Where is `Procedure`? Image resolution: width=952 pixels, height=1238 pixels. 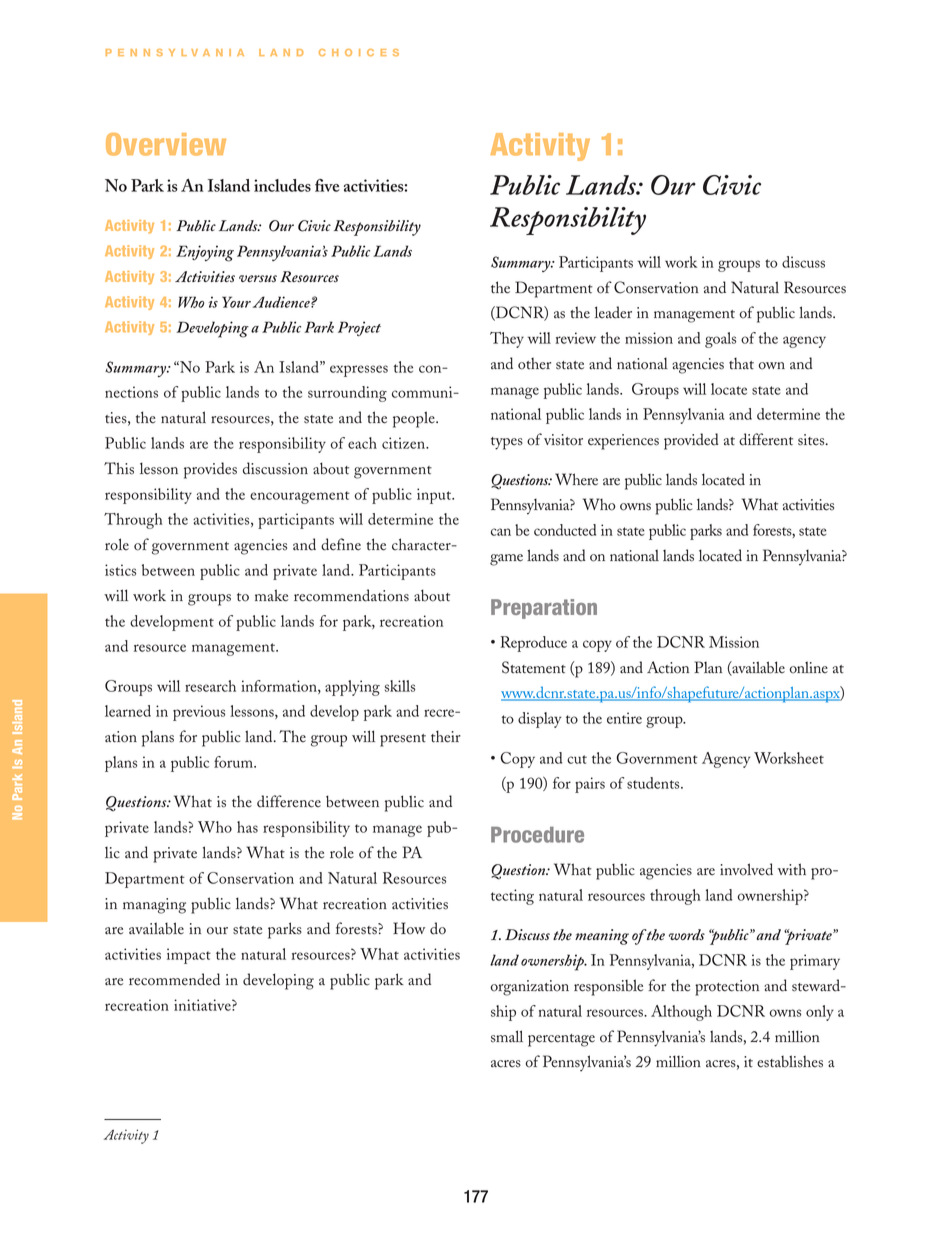
Procedure is located at coordinates (537, 835).
